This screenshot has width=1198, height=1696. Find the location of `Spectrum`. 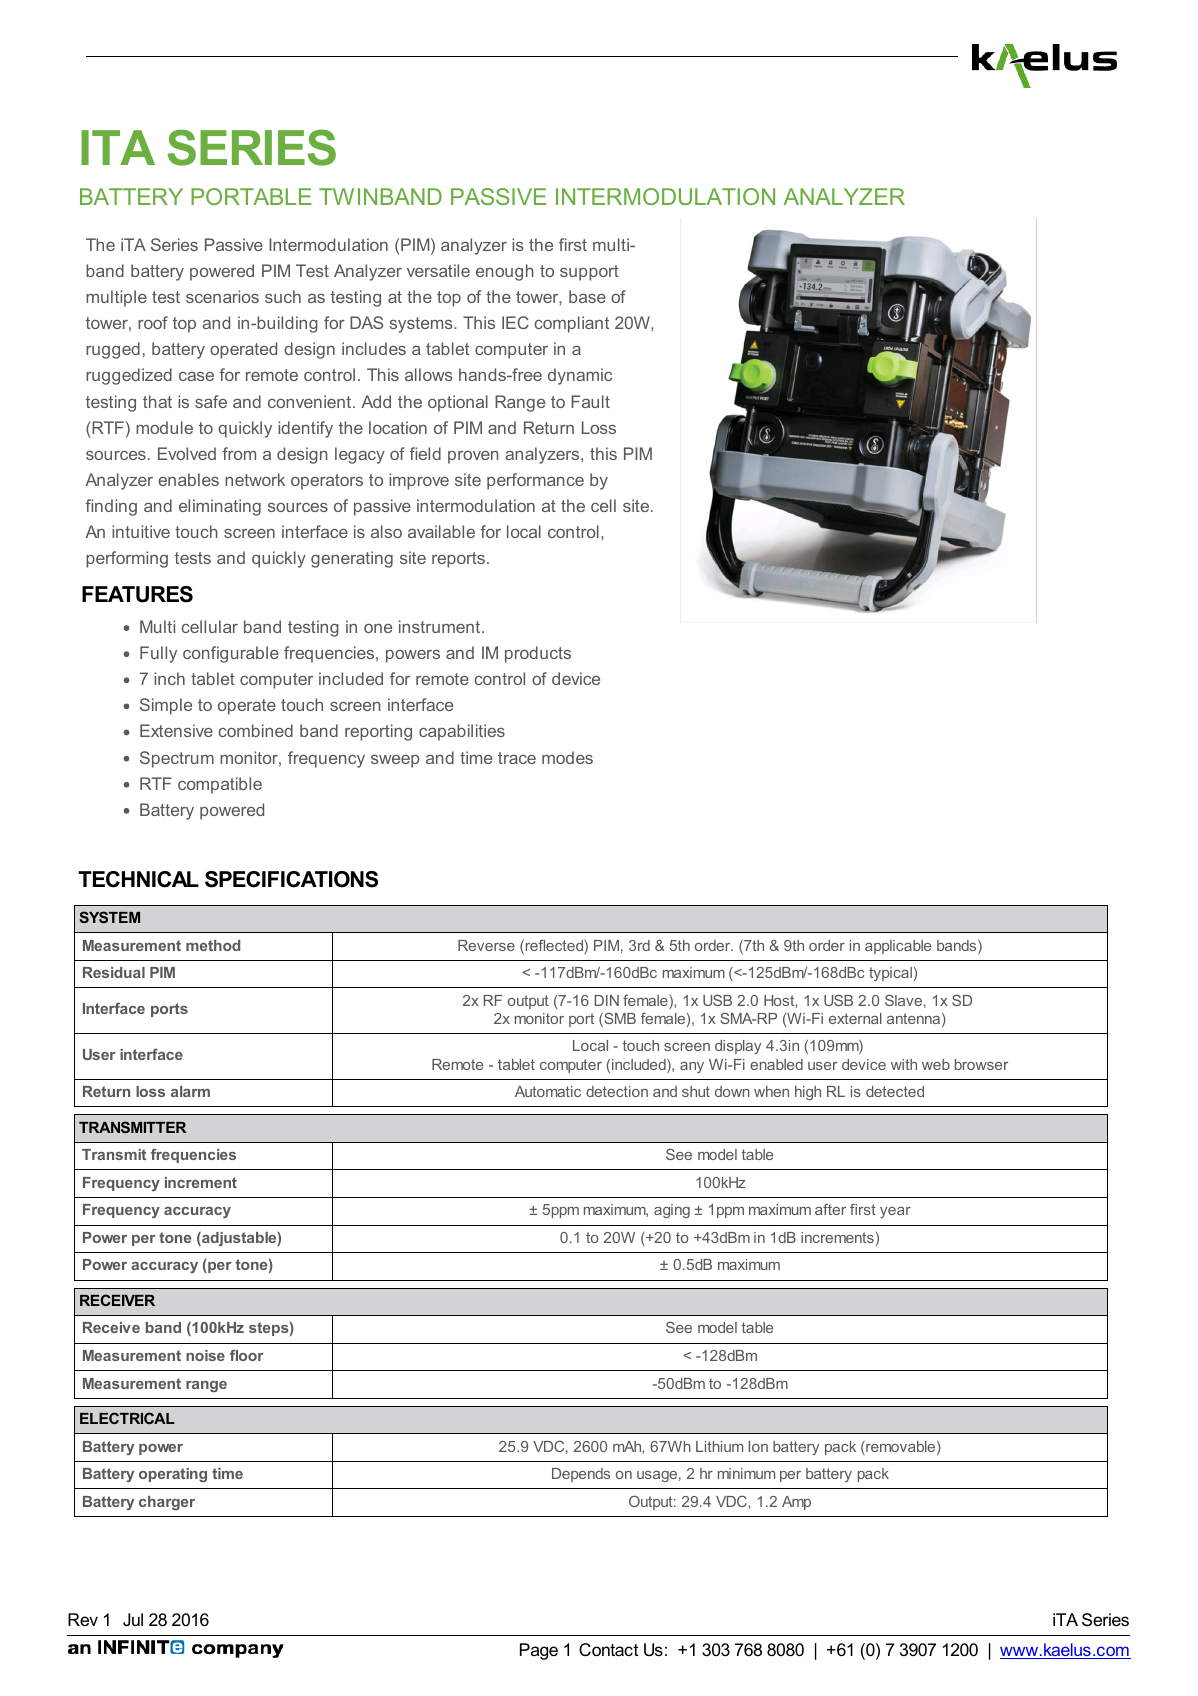

Spectrum is located at coordinates (177, 759).
